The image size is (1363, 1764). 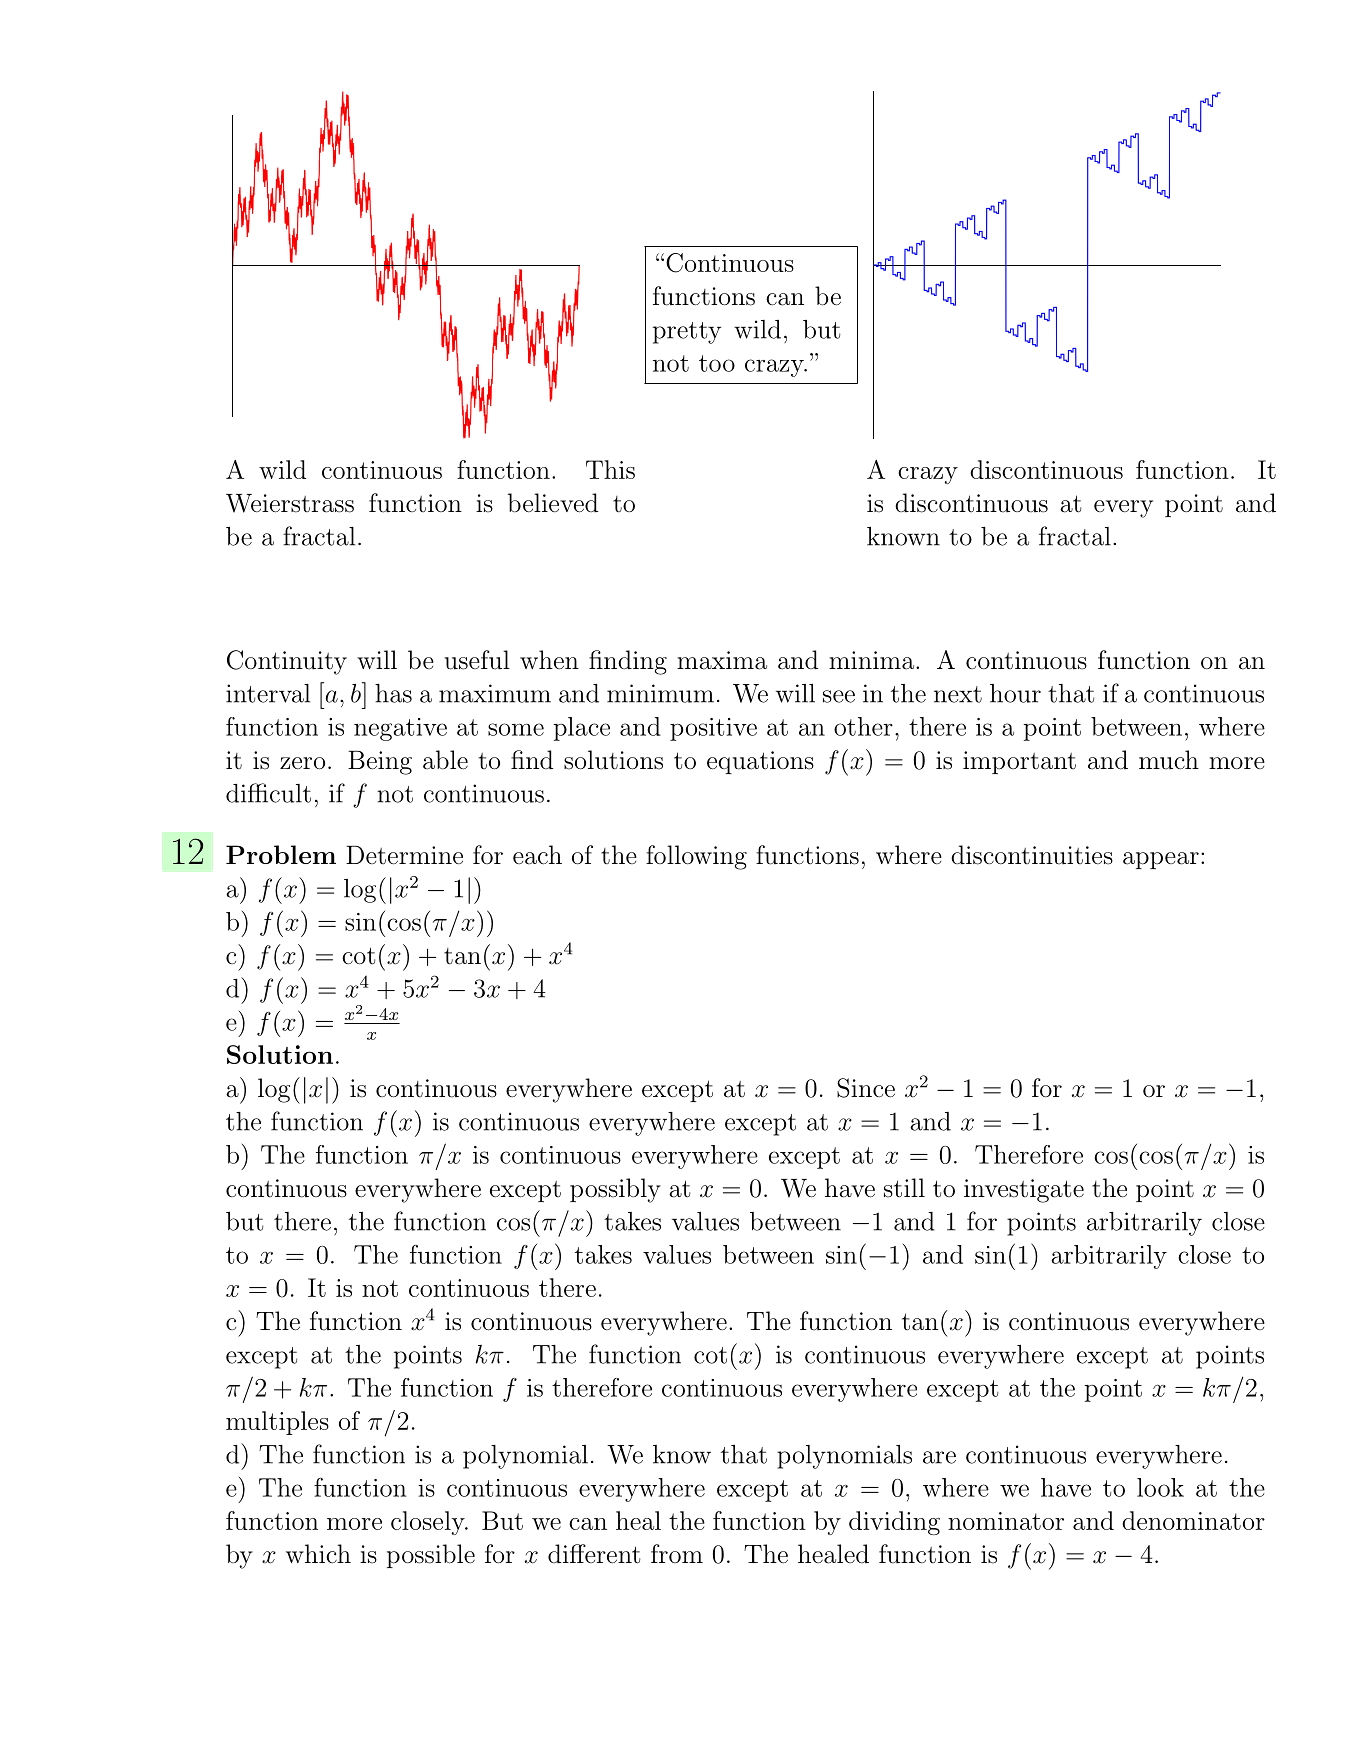 What do you see at coordinates (696, 857) in the screenshot?
I see `following` at bounding box center [696, 857].
